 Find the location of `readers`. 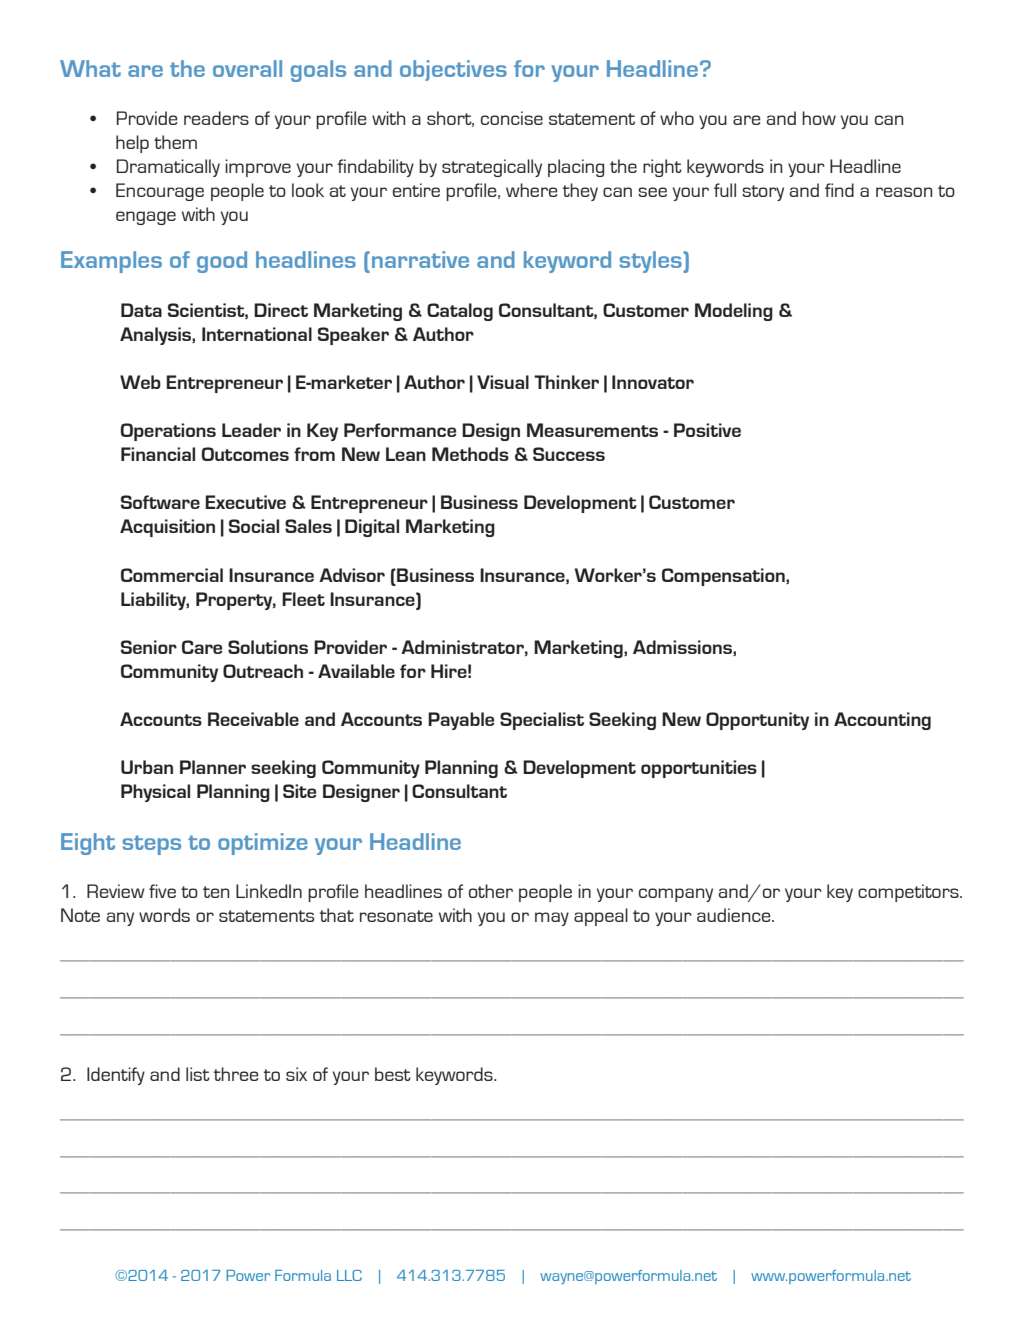

readers is located at coordinates (216, 118).
